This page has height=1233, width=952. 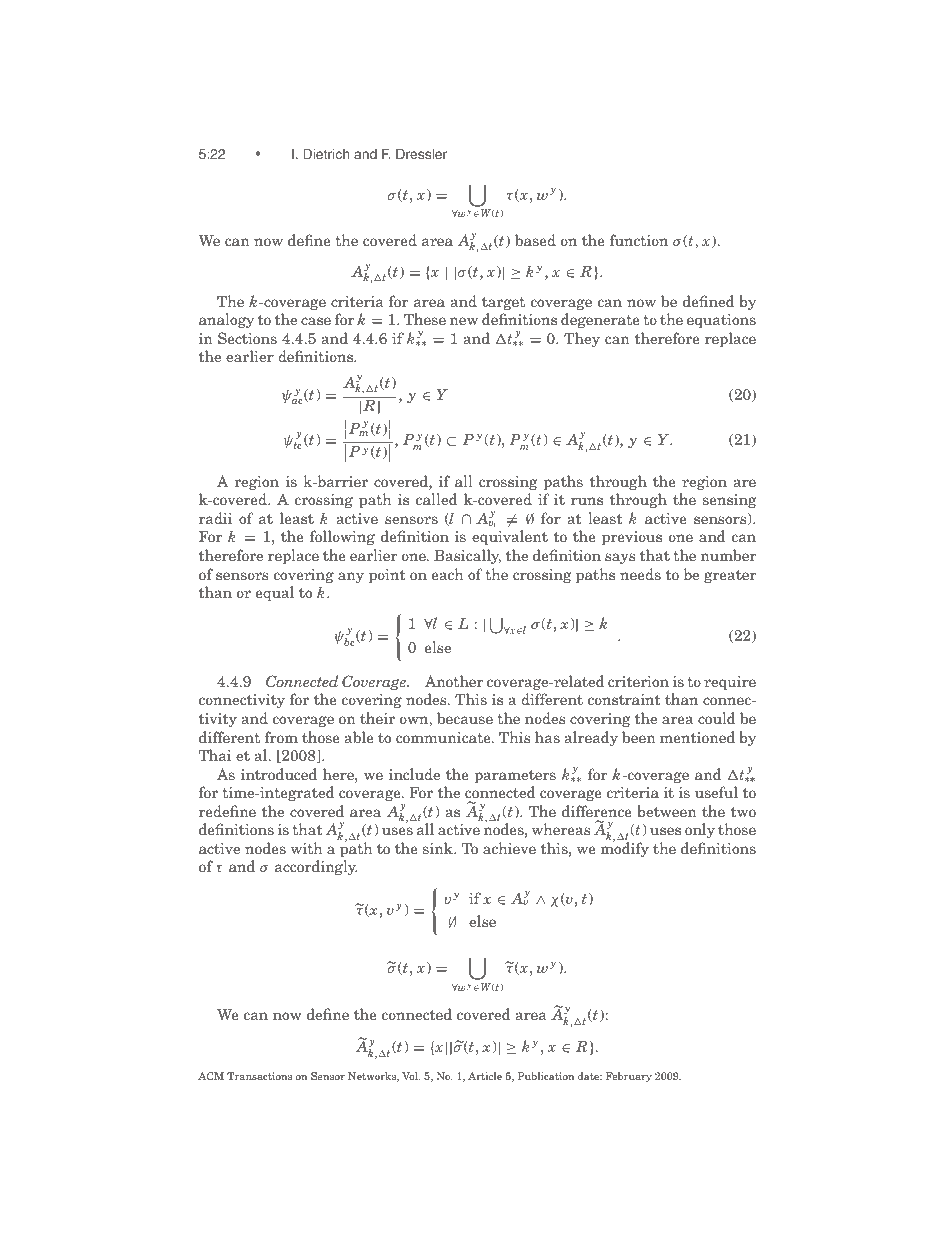 I want to click on radii, so click(x=215, y=518).
